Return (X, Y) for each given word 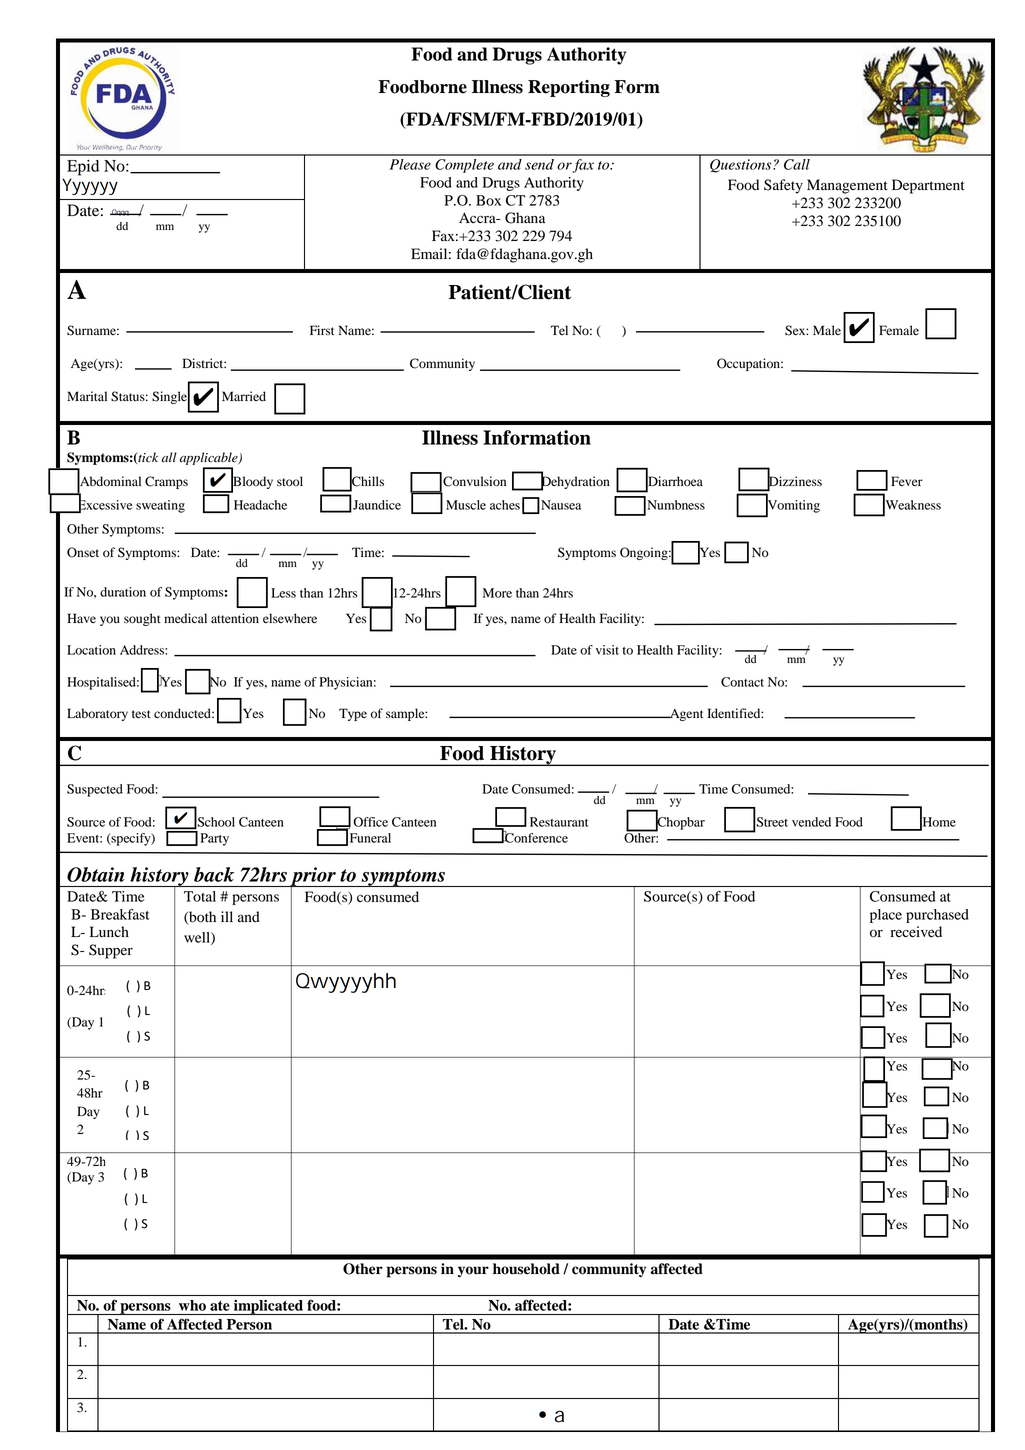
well (198, 938)
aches (505, 505)
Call (797, 164)
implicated (268, 1307)
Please (410, 164)
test (141, 714)
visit (607, 650)
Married (244, 396)
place (886, 916)
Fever (907, 481)
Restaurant (559, 822)
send (539, 164)
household (526, 1269)
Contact (742, 682)
